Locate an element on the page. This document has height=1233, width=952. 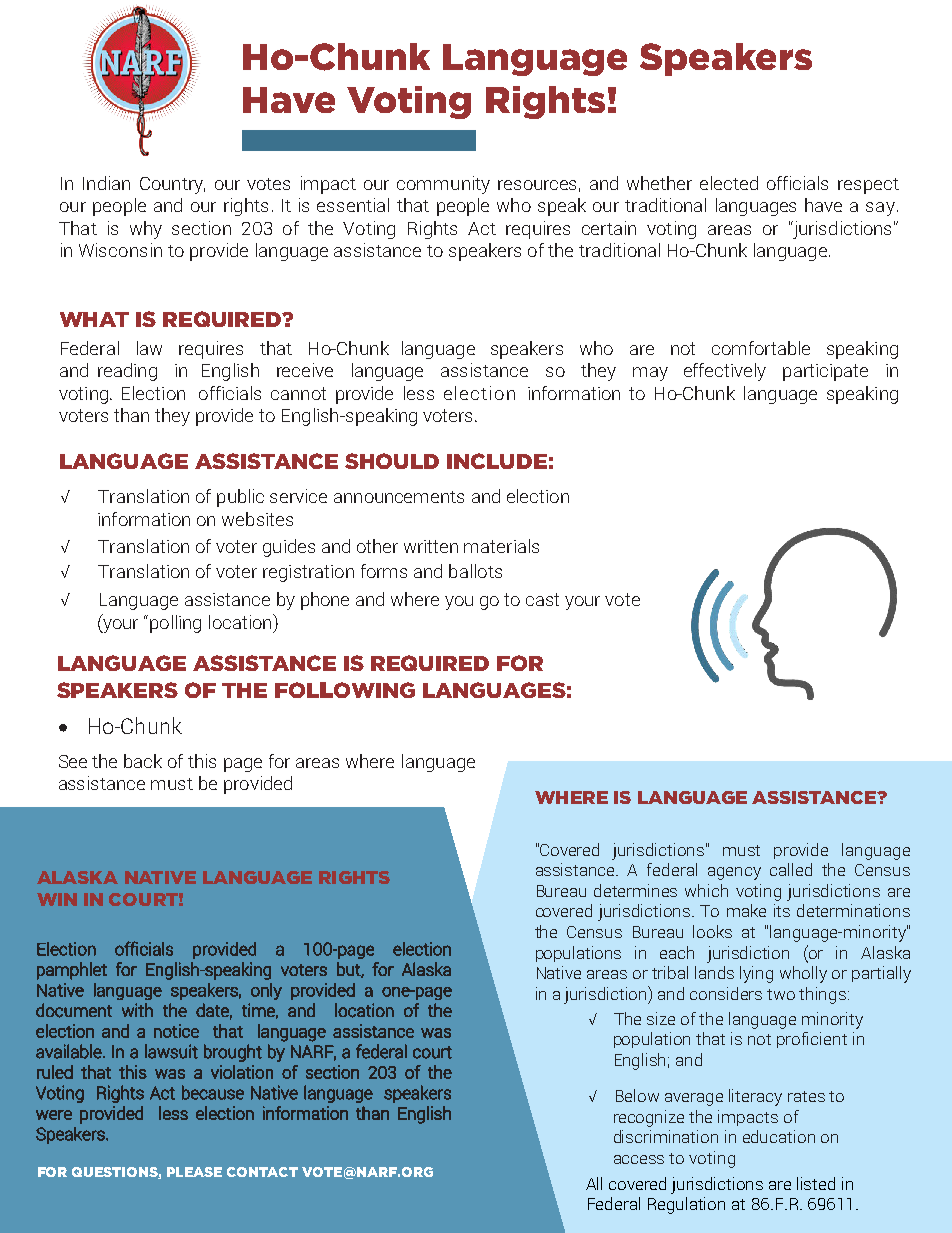
called is located at coordinates (791, 869).
